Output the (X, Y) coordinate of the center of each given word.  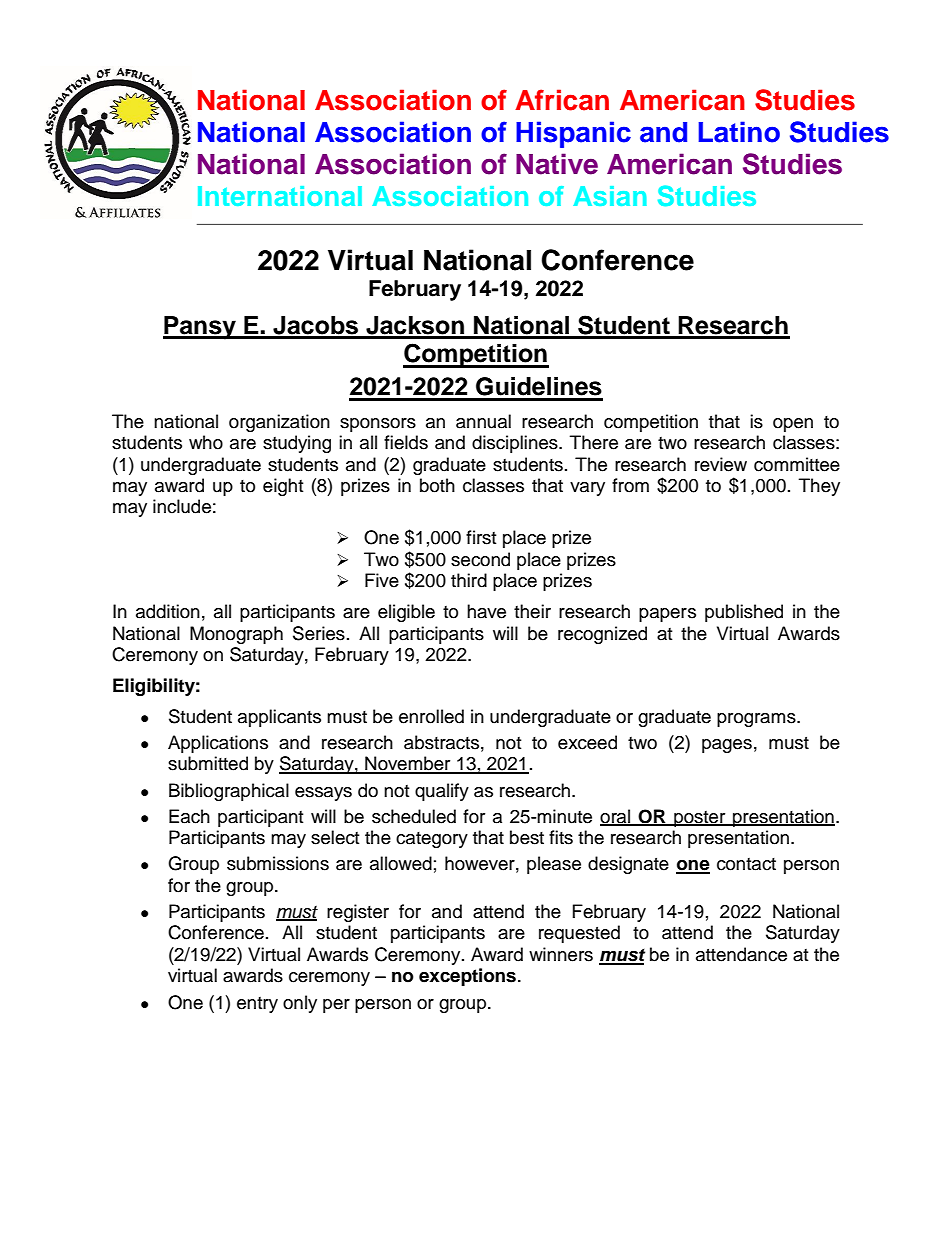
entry (257, 1005)
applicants (279, 718)
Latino (739, 132)
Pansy (200, 328)
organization (279, 423)
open (793, 425)
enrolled (431, 716)
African (562, 100)
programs (757, 720)
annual (483, 421)
